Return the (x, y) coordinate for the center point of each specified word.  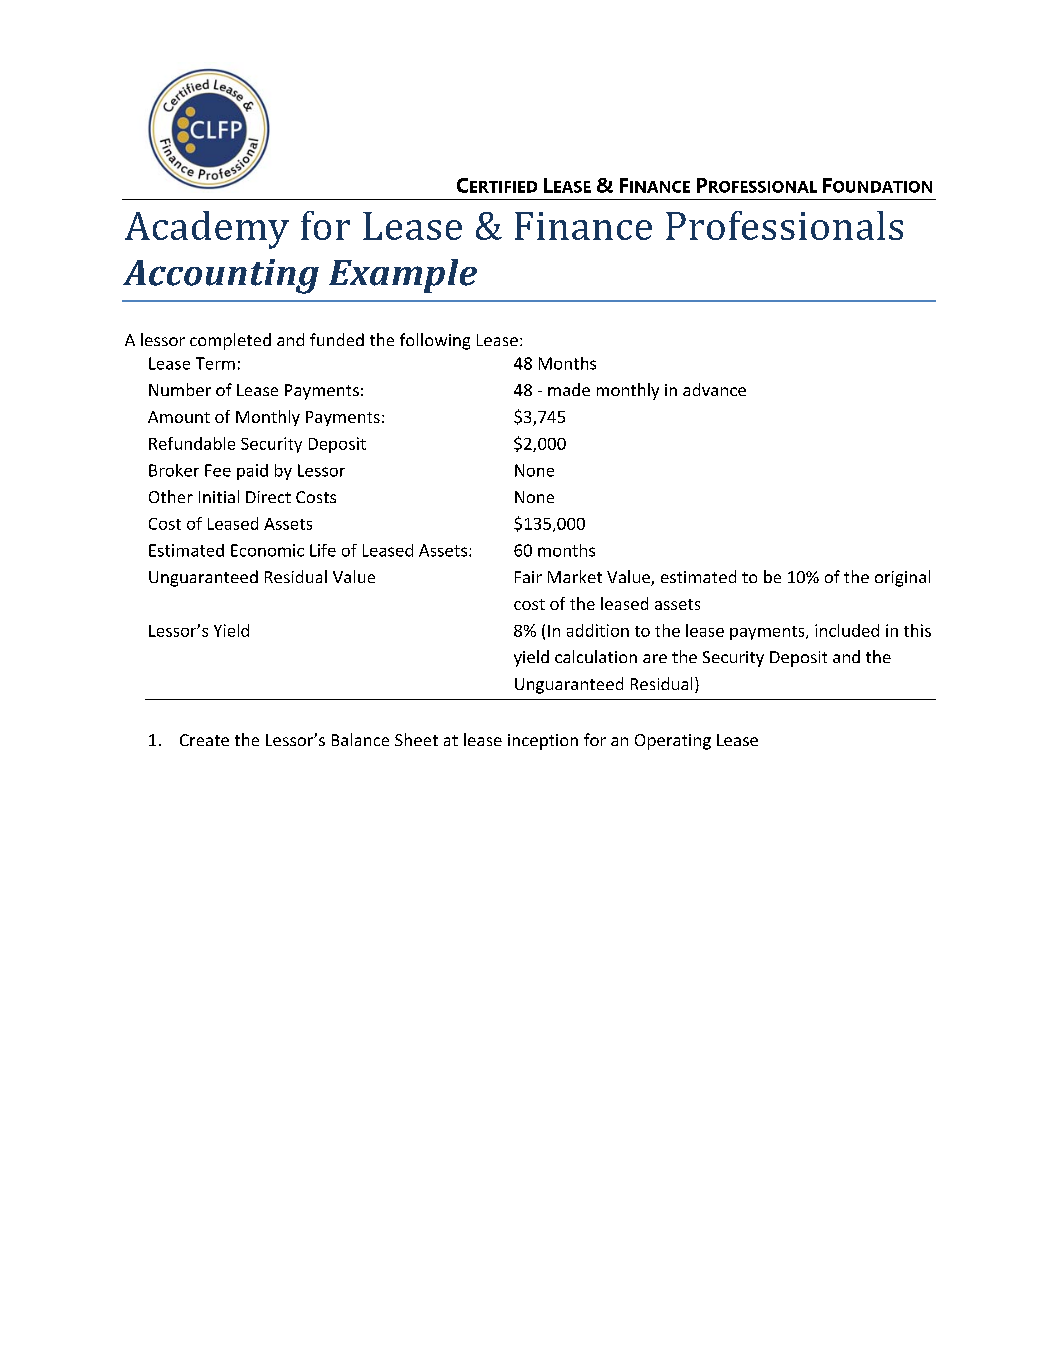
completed (230, 341)
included (847, 630)
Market (575, 576)
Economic (267, 550)
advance (714, 389)
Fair (528, 577)
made (569, 389)
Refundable (192, 443)
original (902, 578)
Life (323, 550)
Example (403, 276)
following (435, 341)
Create (204, 740)
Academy (207, 230)
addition (598, 630)
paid (252, 472)
